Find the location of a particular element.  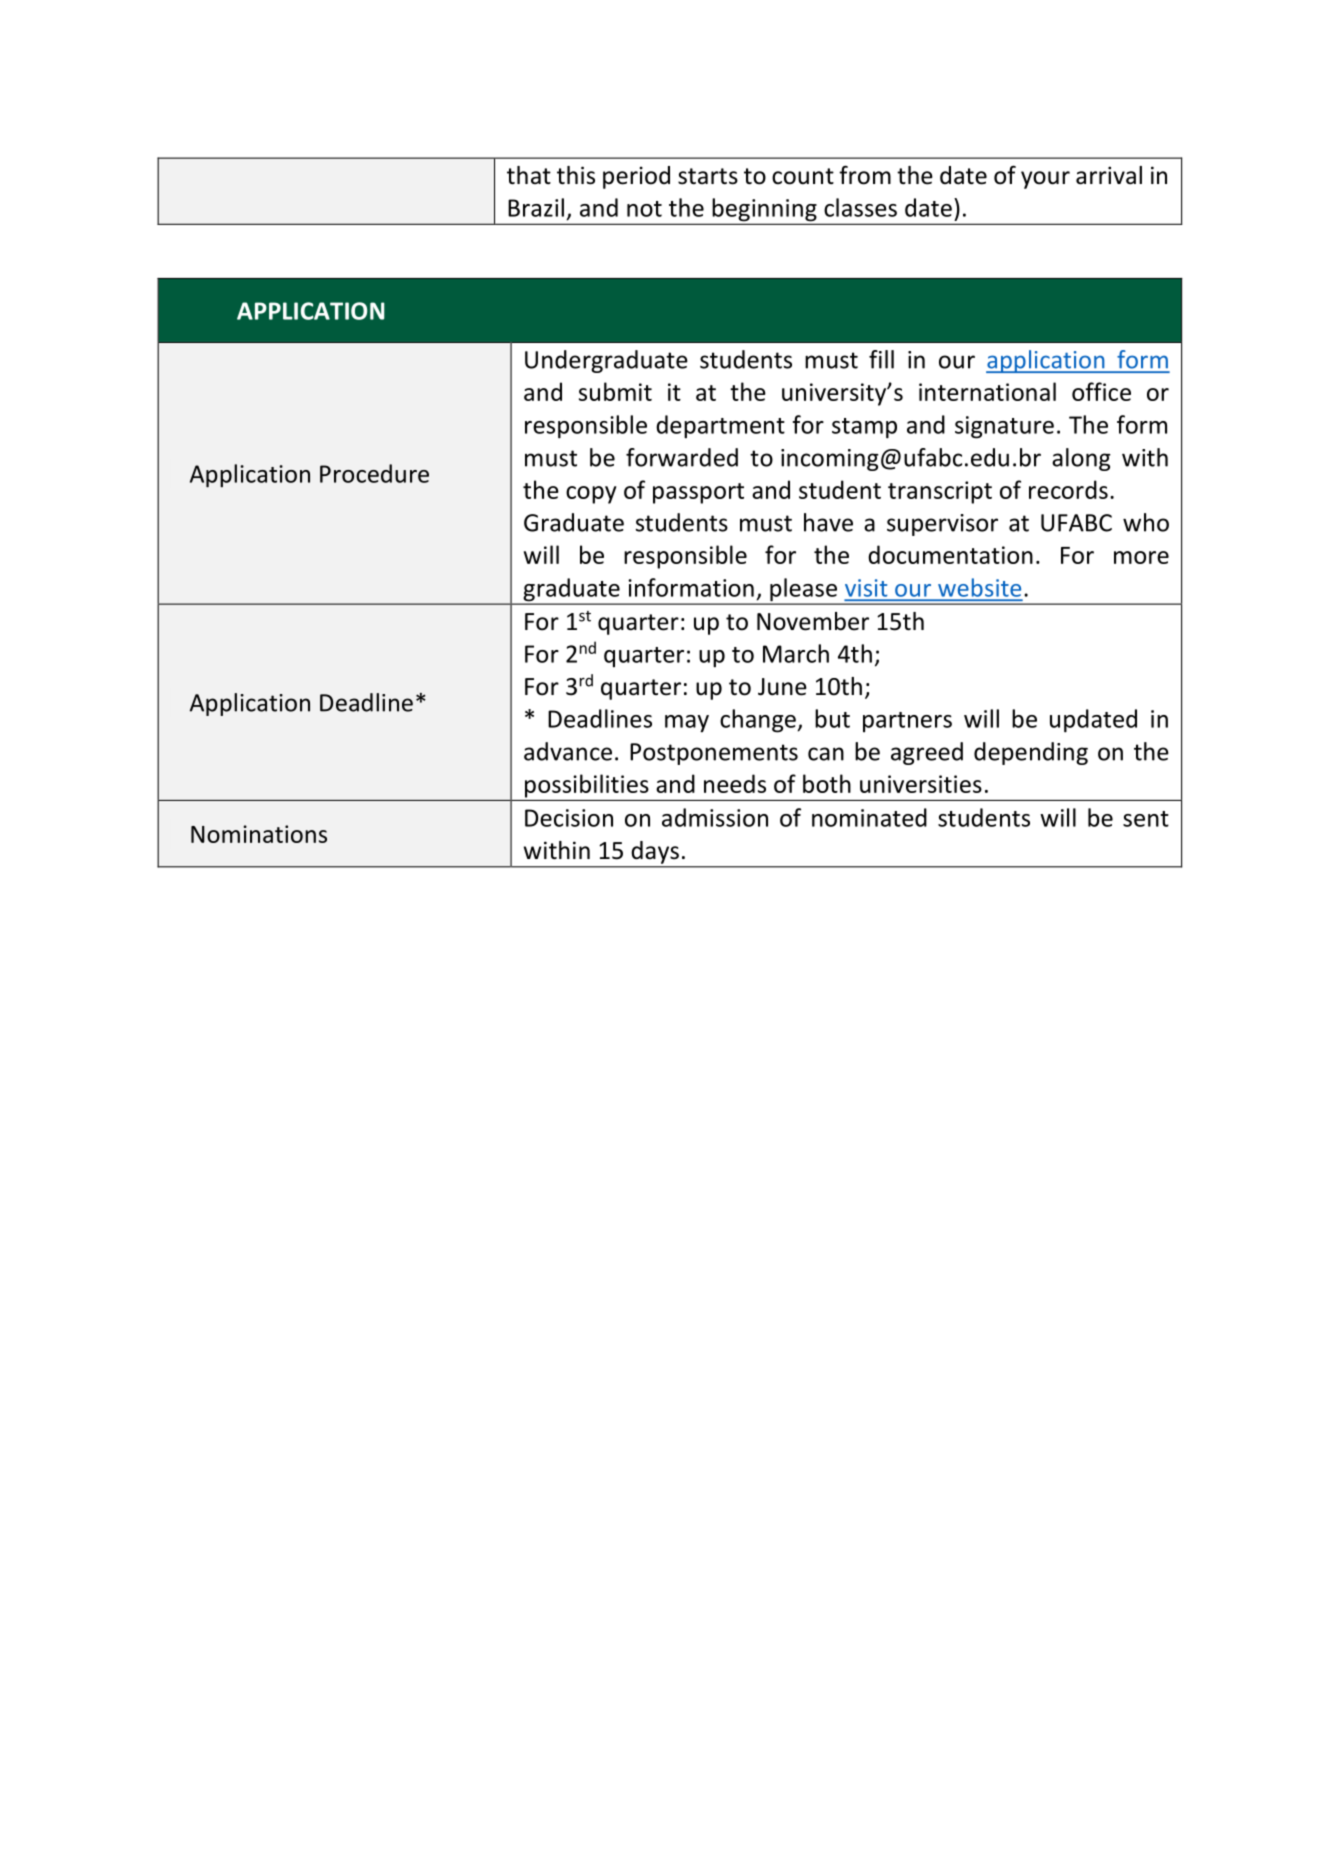

sent is located at coordinates (1146, 819).
